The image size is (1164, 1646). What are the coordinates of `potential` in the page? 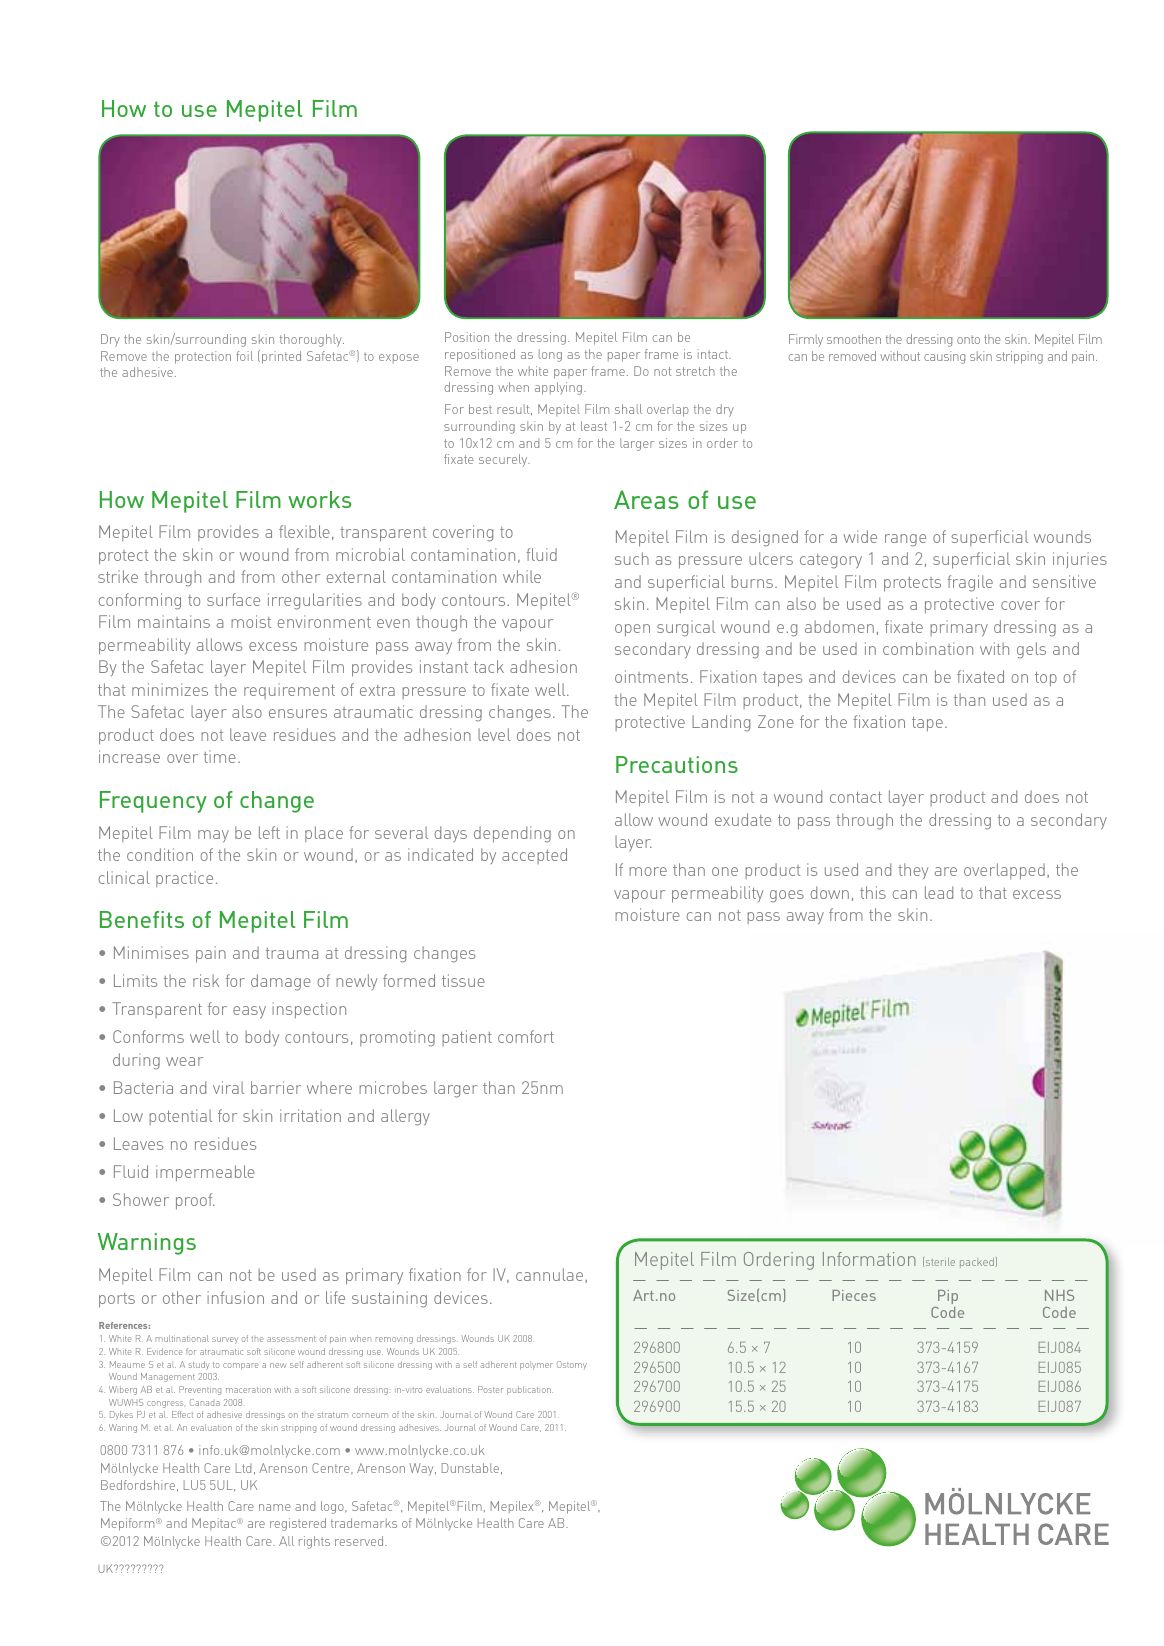 It's located at (180, 1117).
